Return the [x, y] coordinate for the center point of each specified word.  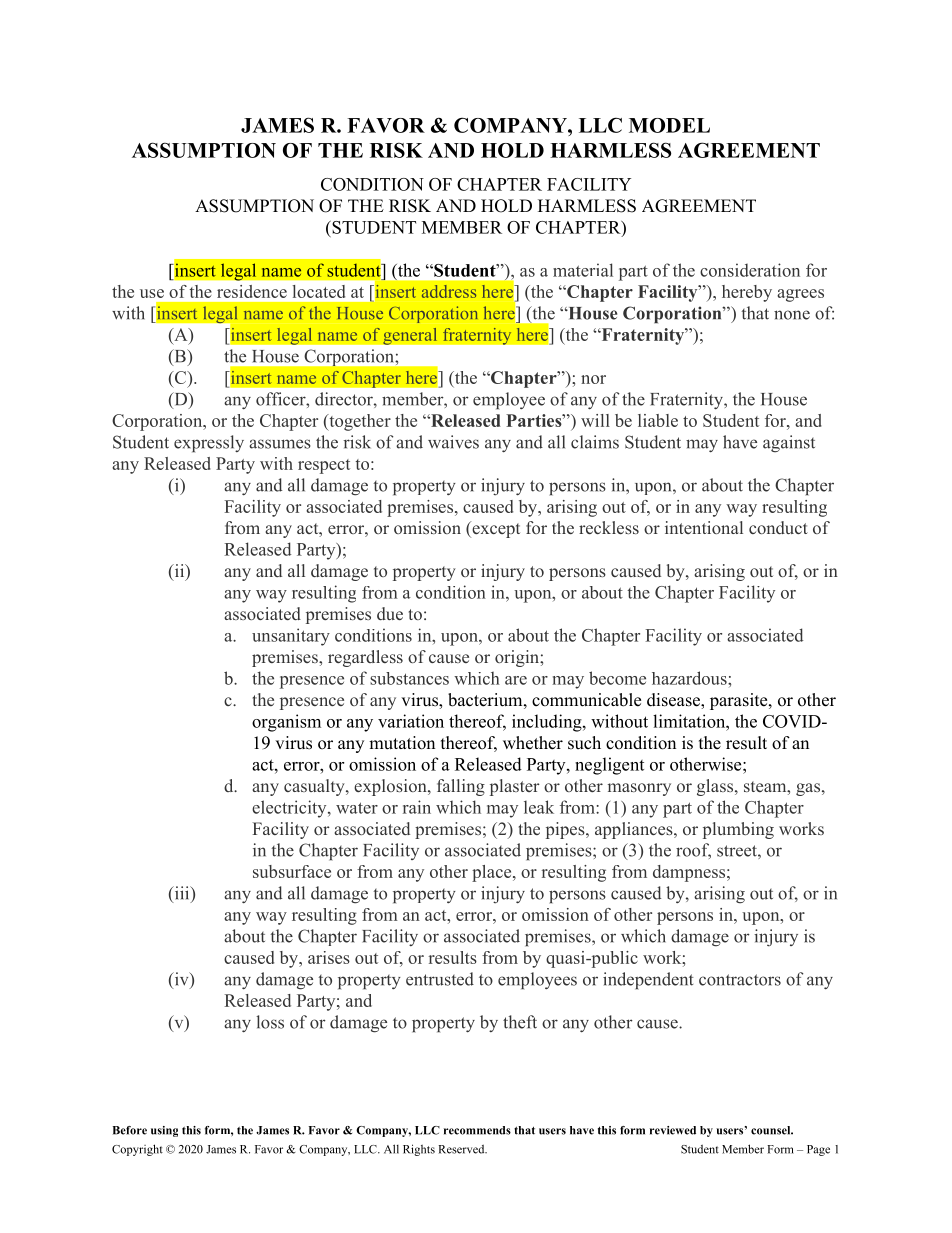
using [164, 1131]
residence [252, 291]
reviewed [673, 1130]
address [449, 291]
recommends [477, 1130]
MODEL [669, 125]
